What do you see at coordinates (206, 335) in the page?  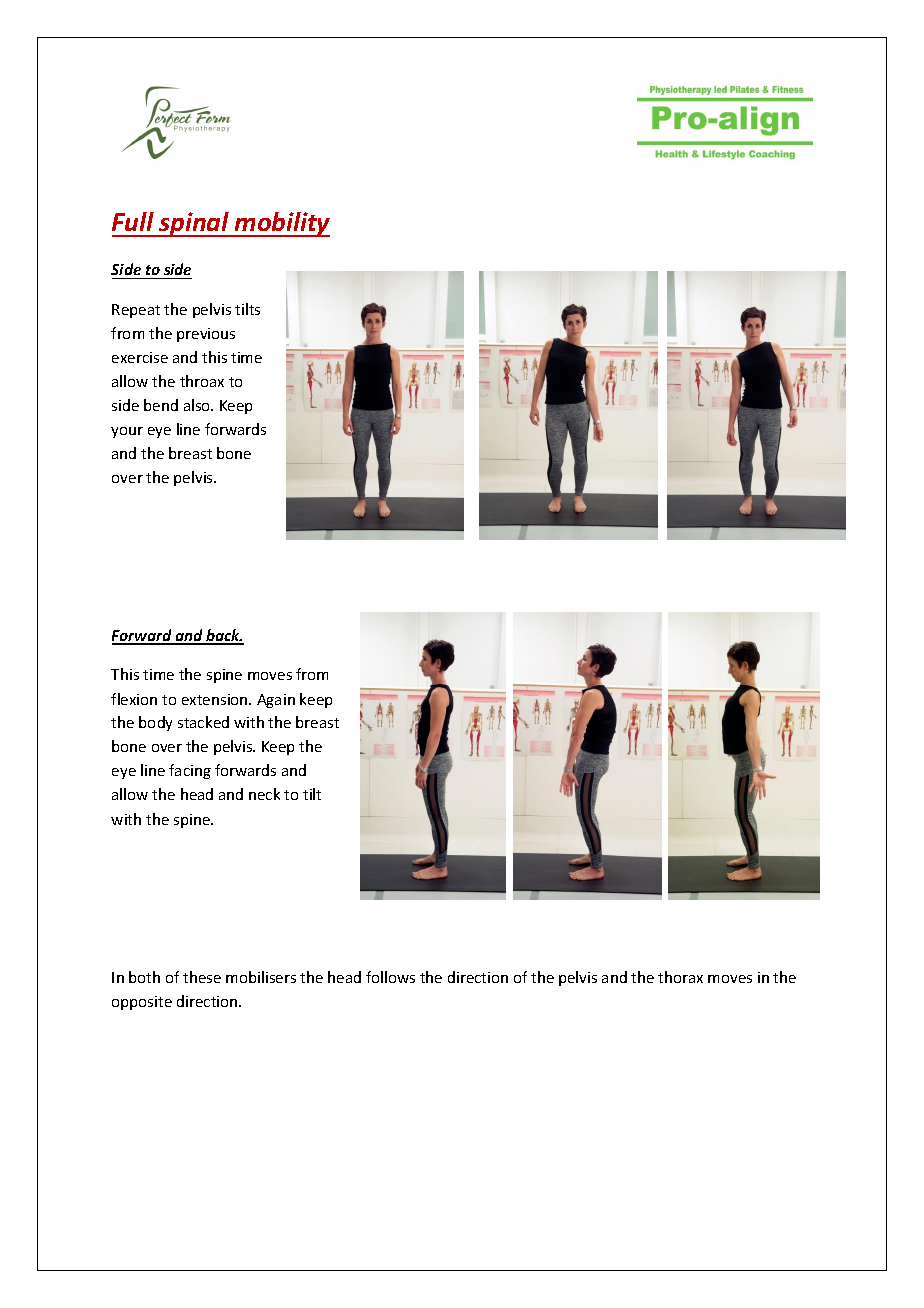 I see `previous` at bounding box center [206, 335].
